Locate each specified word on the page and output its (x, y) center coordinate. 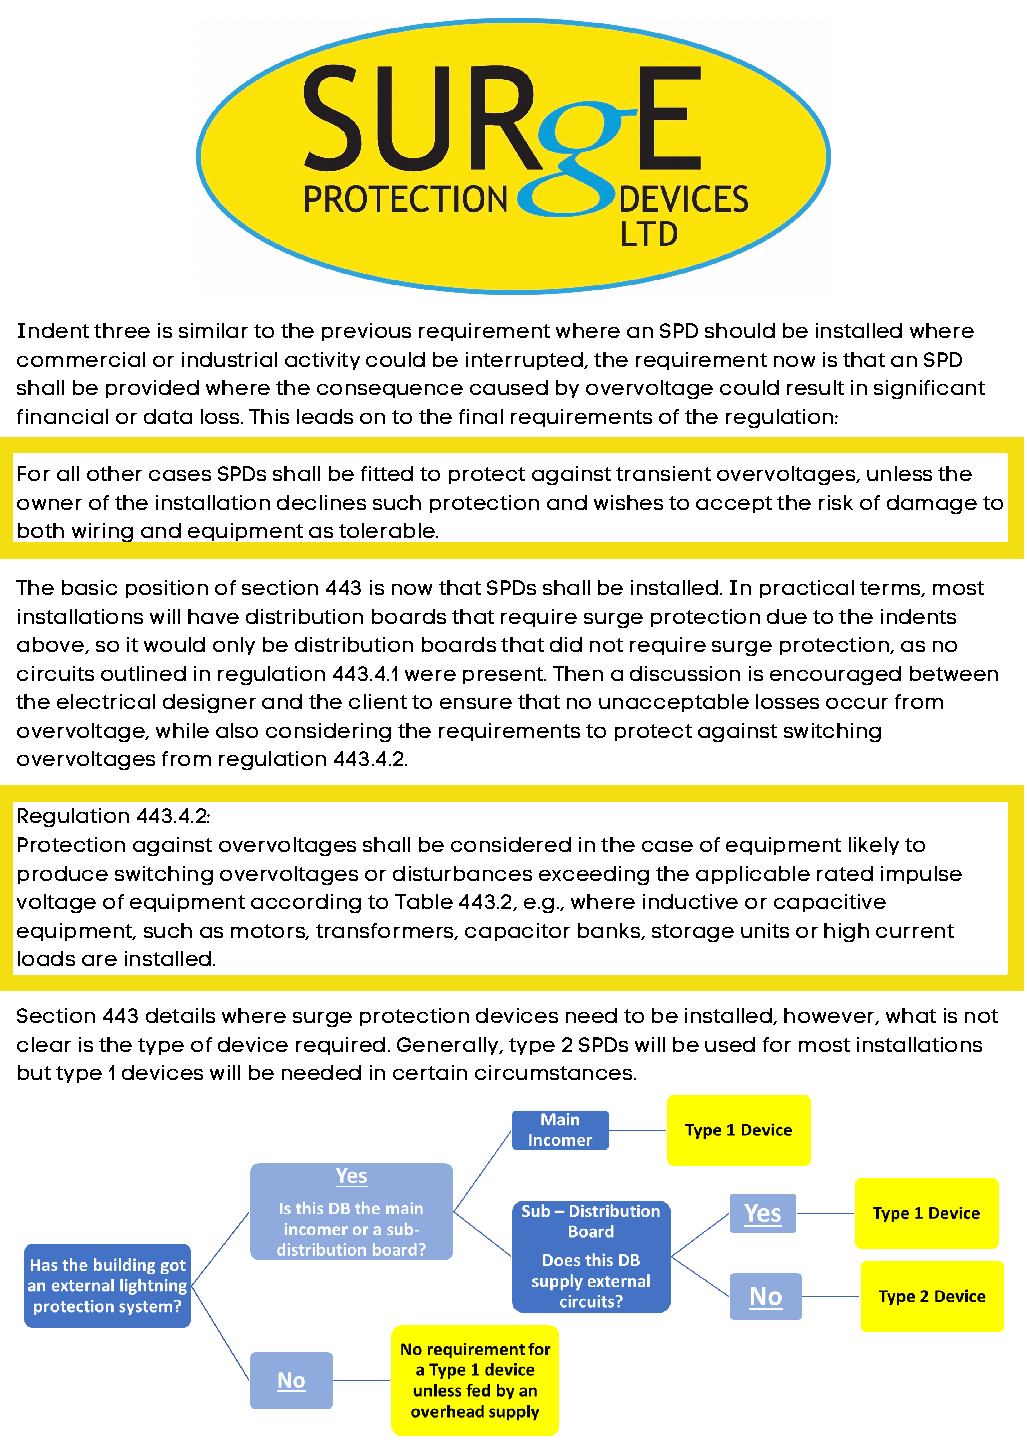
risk (836, 502)
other (114, 473)
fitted (387, 473)
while (182, 730)
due (787, 616)
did (566, 644)
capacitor (517, 932)
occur (857, 703)
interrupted (525, 361)
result (815, 387)
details (180, 1015)
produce (63, 875)
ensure (476, 703)
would (174, 644)
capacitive (830, 903)
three (122, 330)
